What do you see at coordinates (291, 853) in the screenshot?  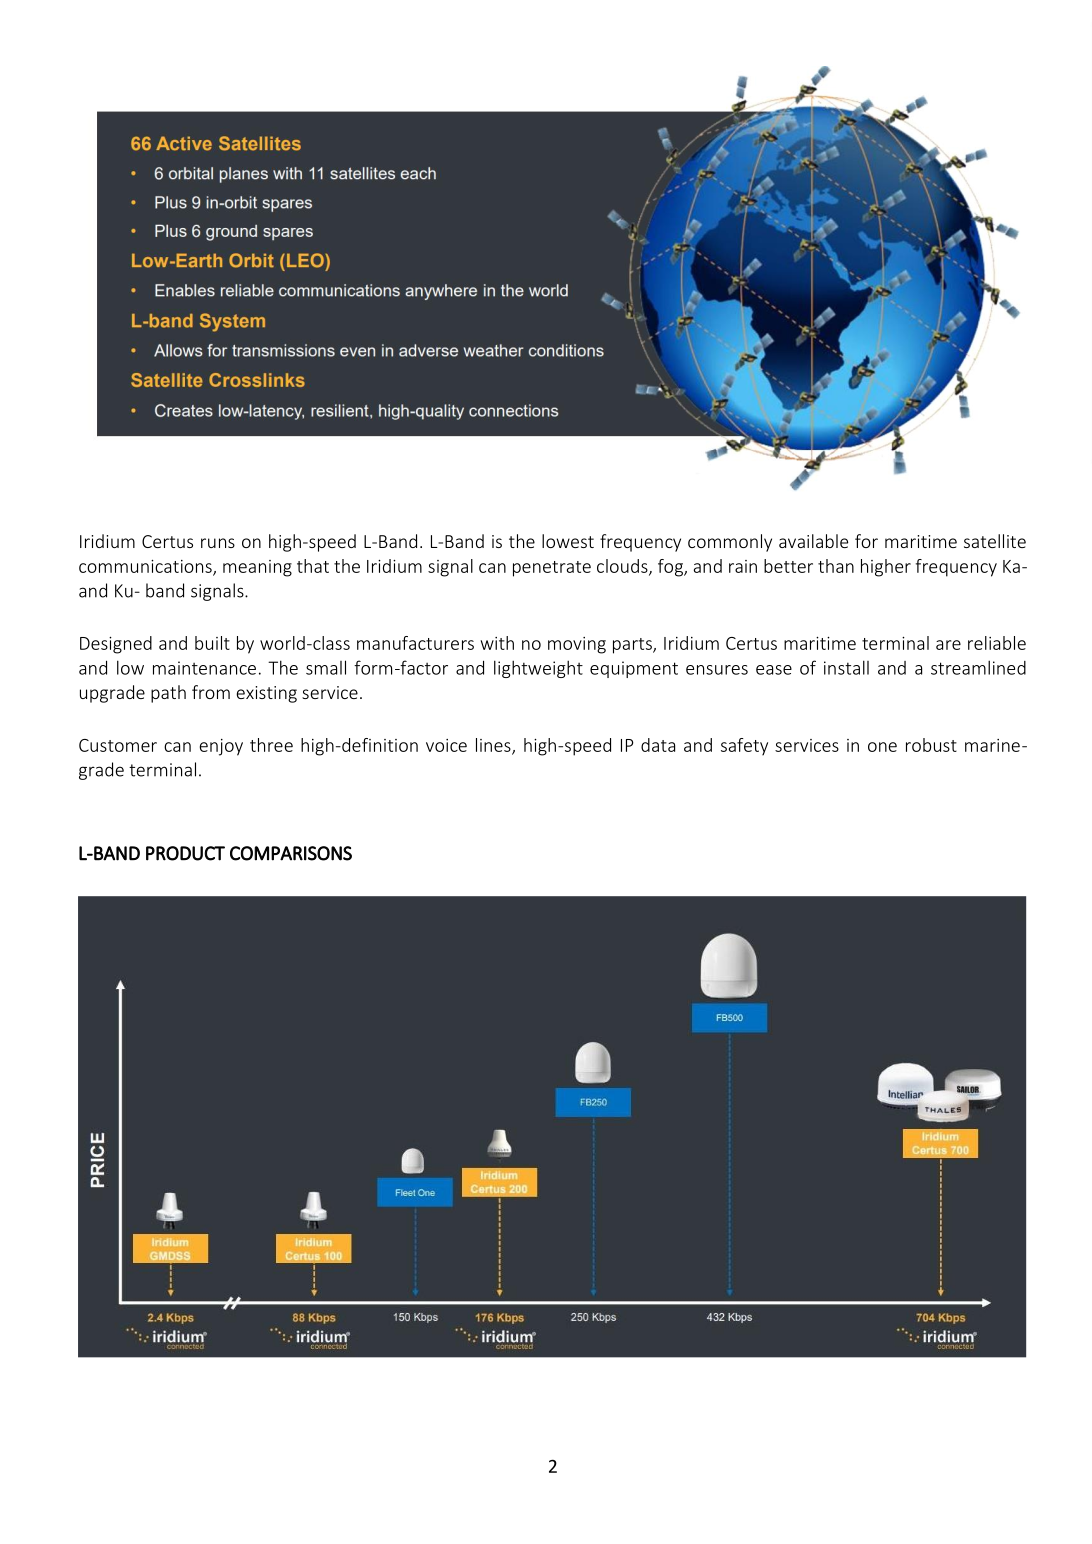 I see `COMPARISONS` at bounding box center [291, 853].
